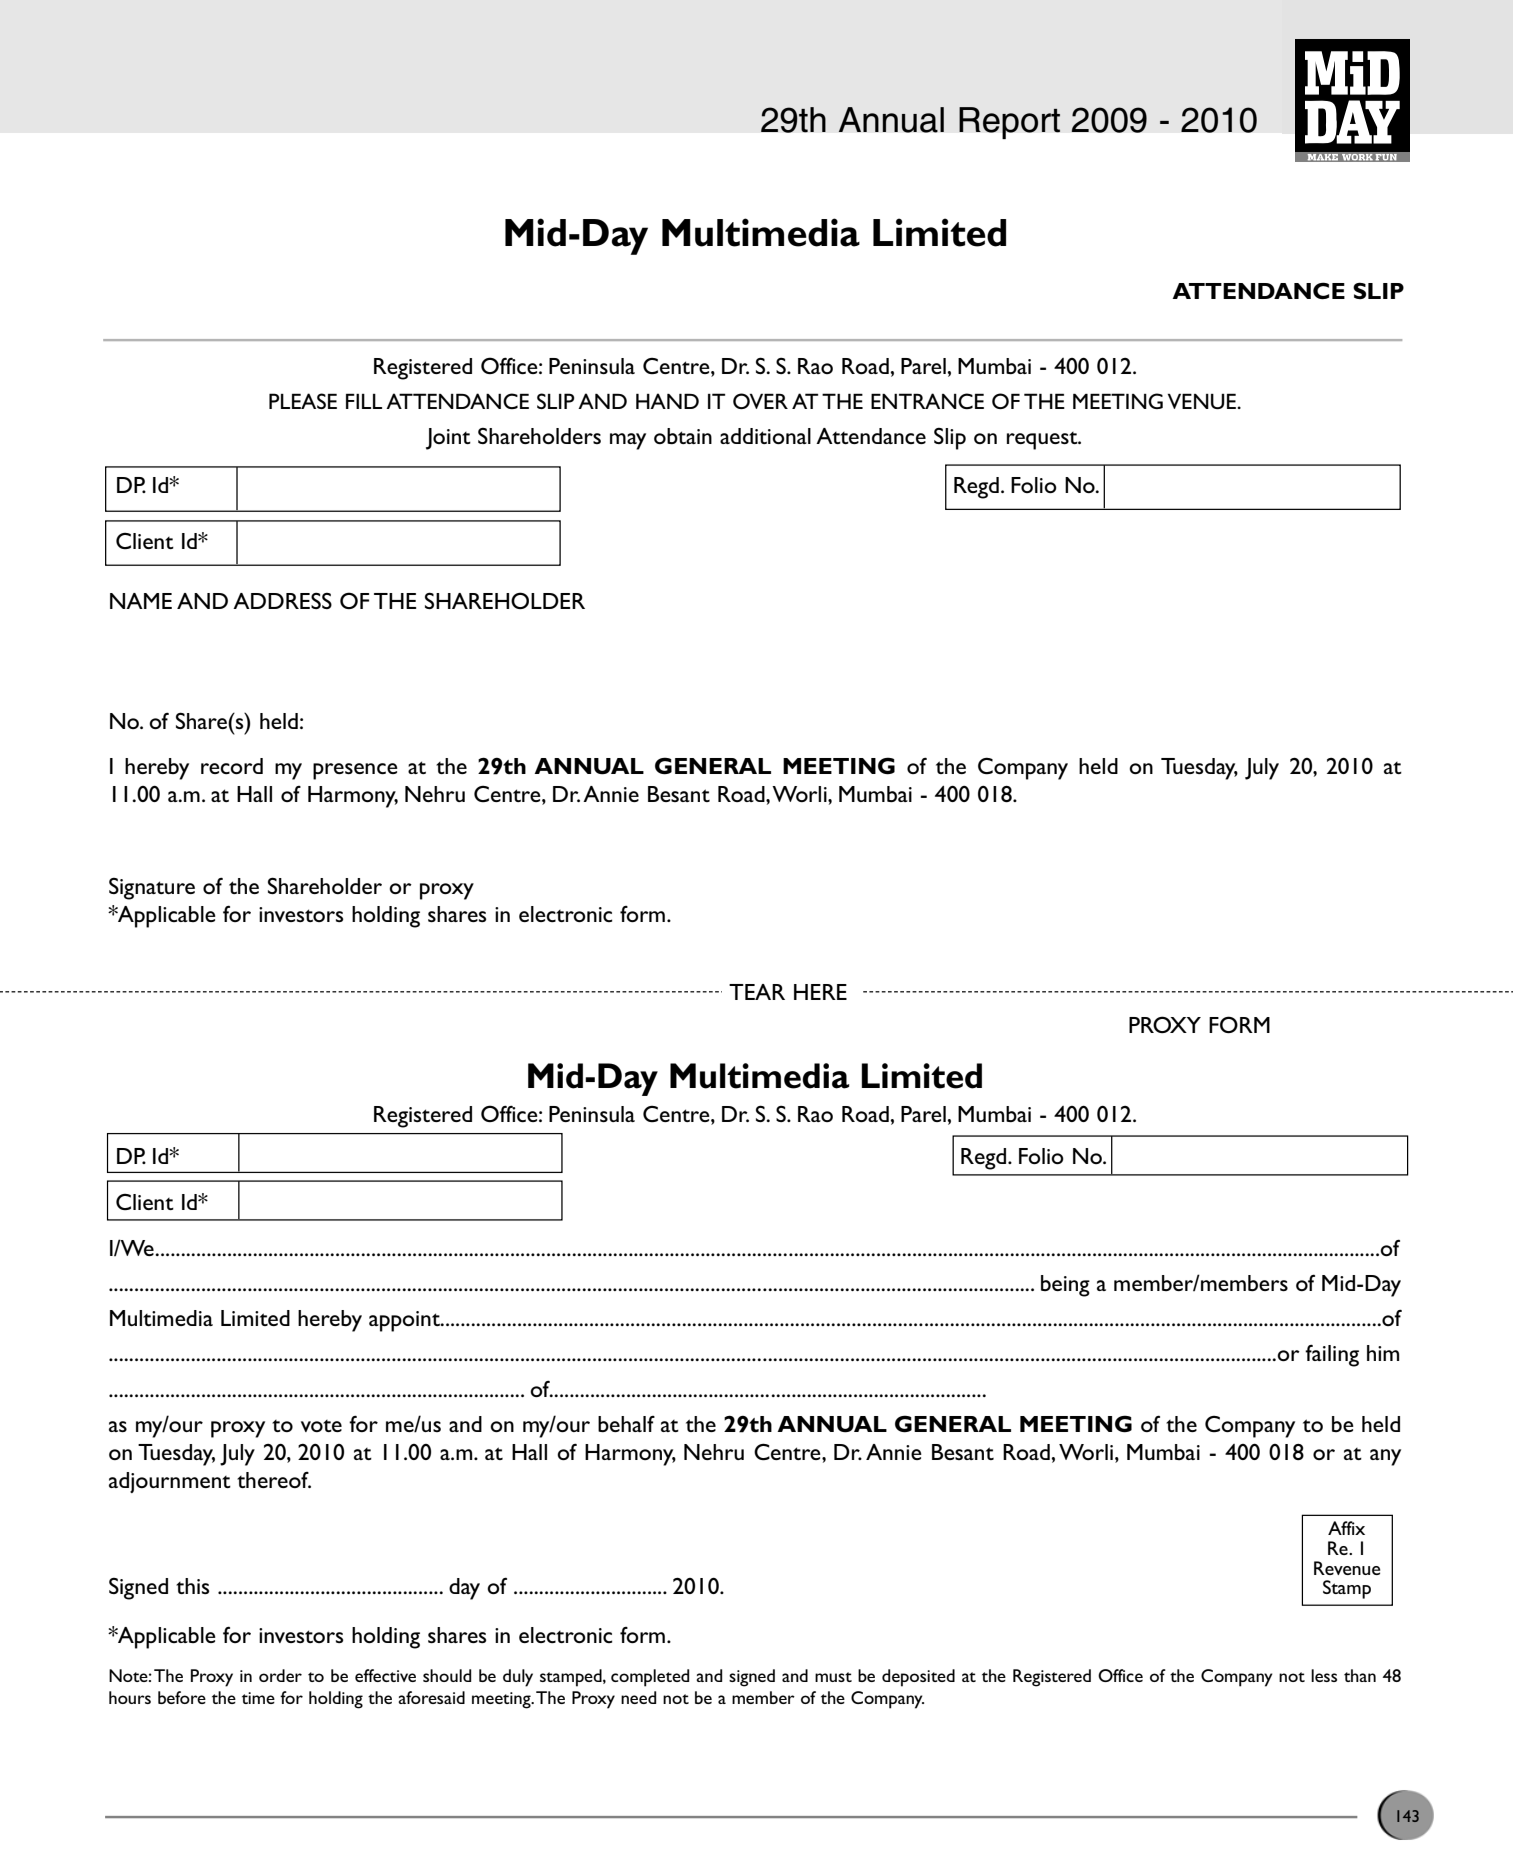 Image resolution: width=1513 pixels, height=1871 pixels. What do you see at coordinates (1383, 1353) in the screenshot?
I see `him` at bounding box center [1383, 1353].
